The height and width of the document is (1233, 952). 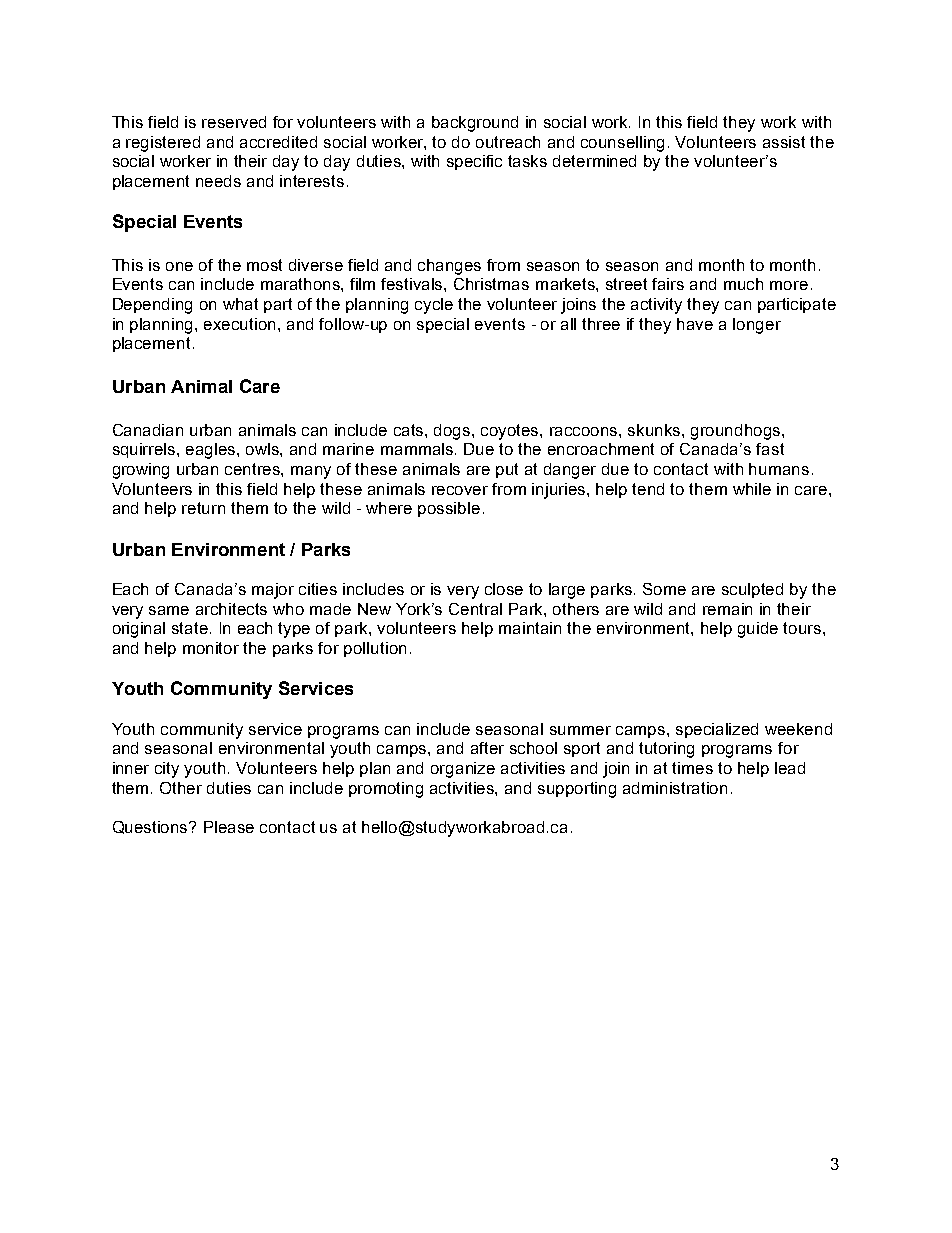 I want to click on background, so click(x=475, y=124).
